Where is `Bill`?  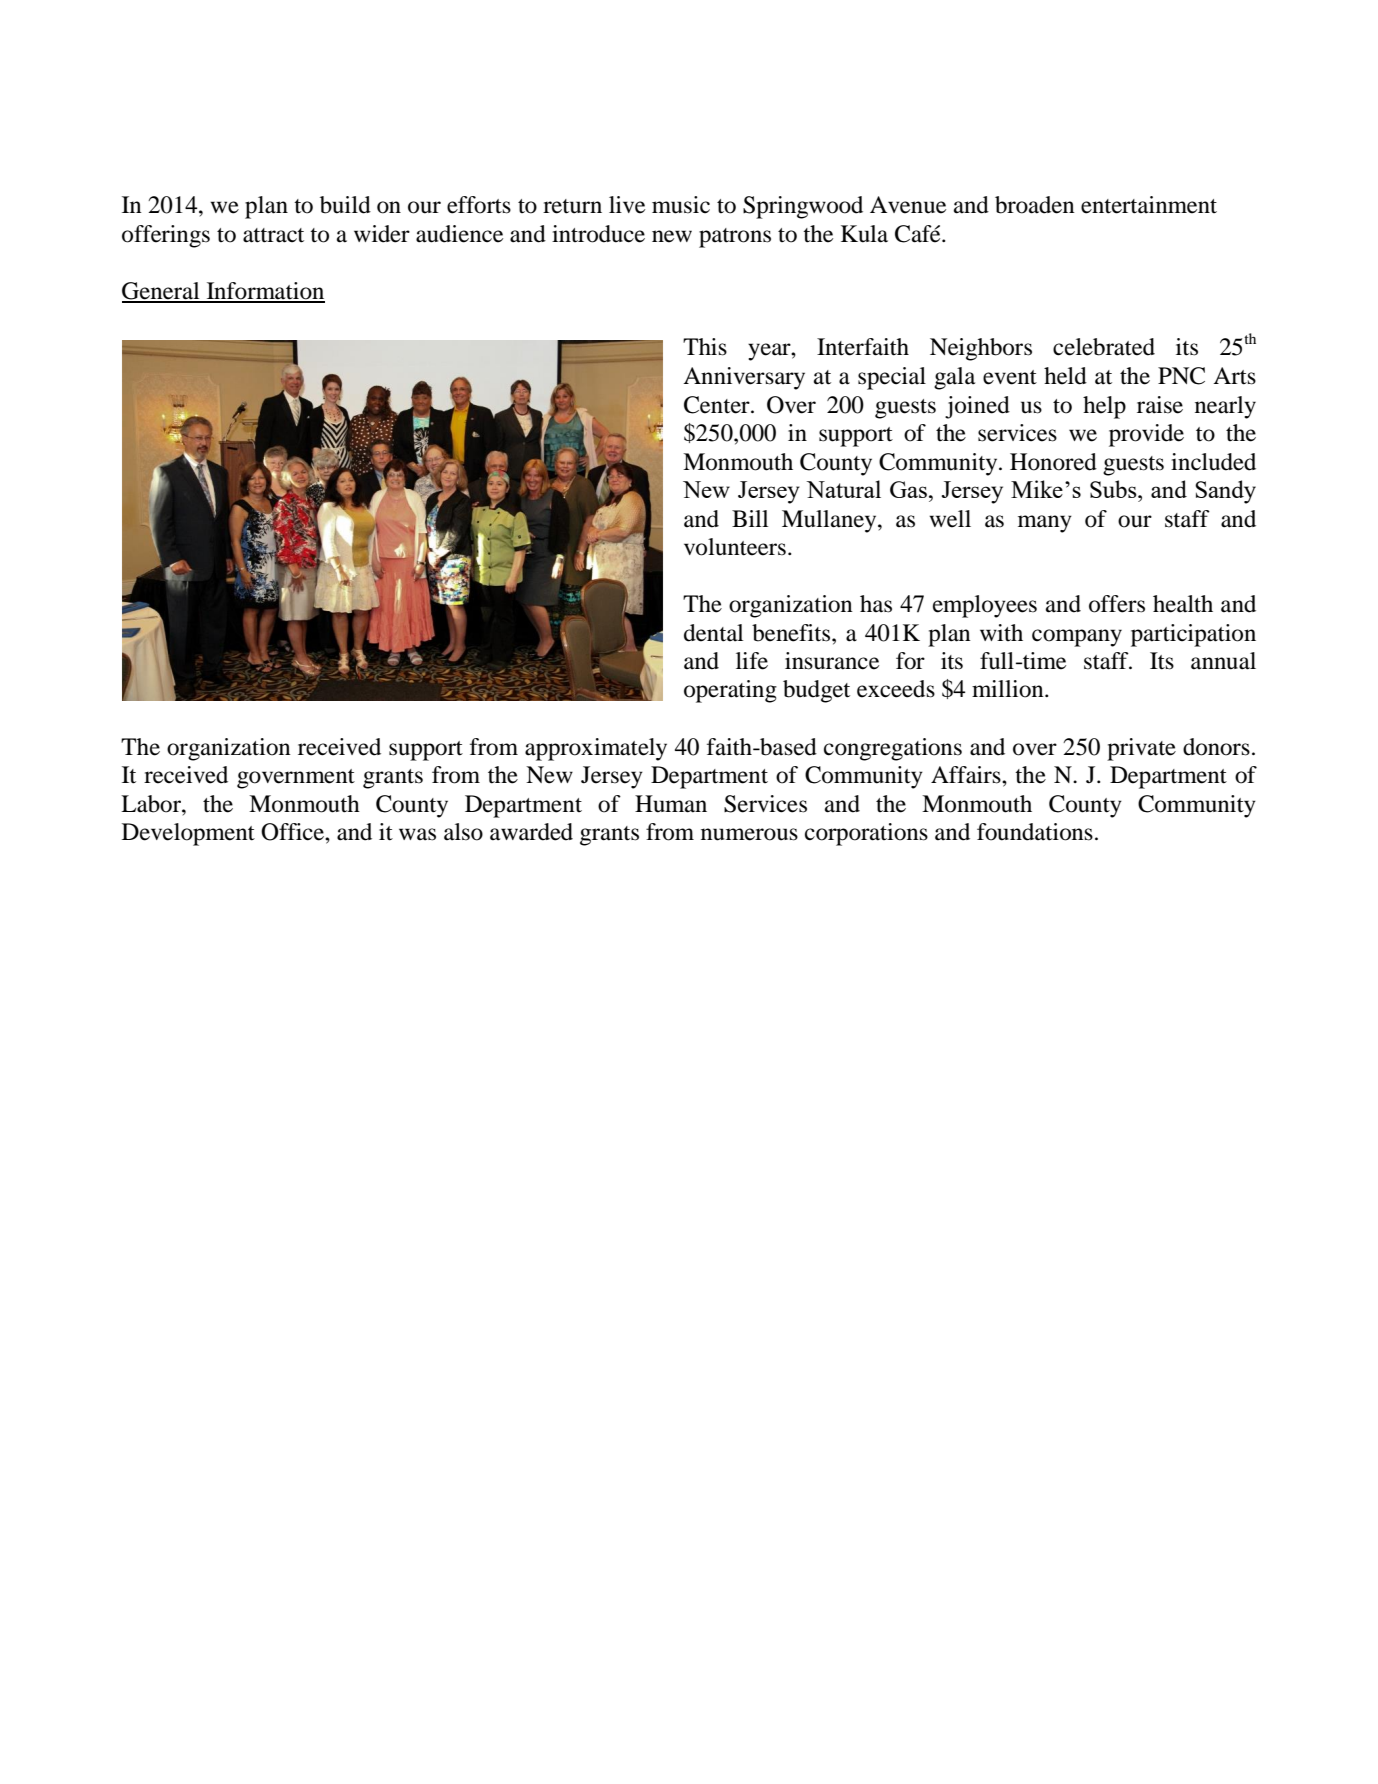
Bill is located at coordinates (750, 518).
